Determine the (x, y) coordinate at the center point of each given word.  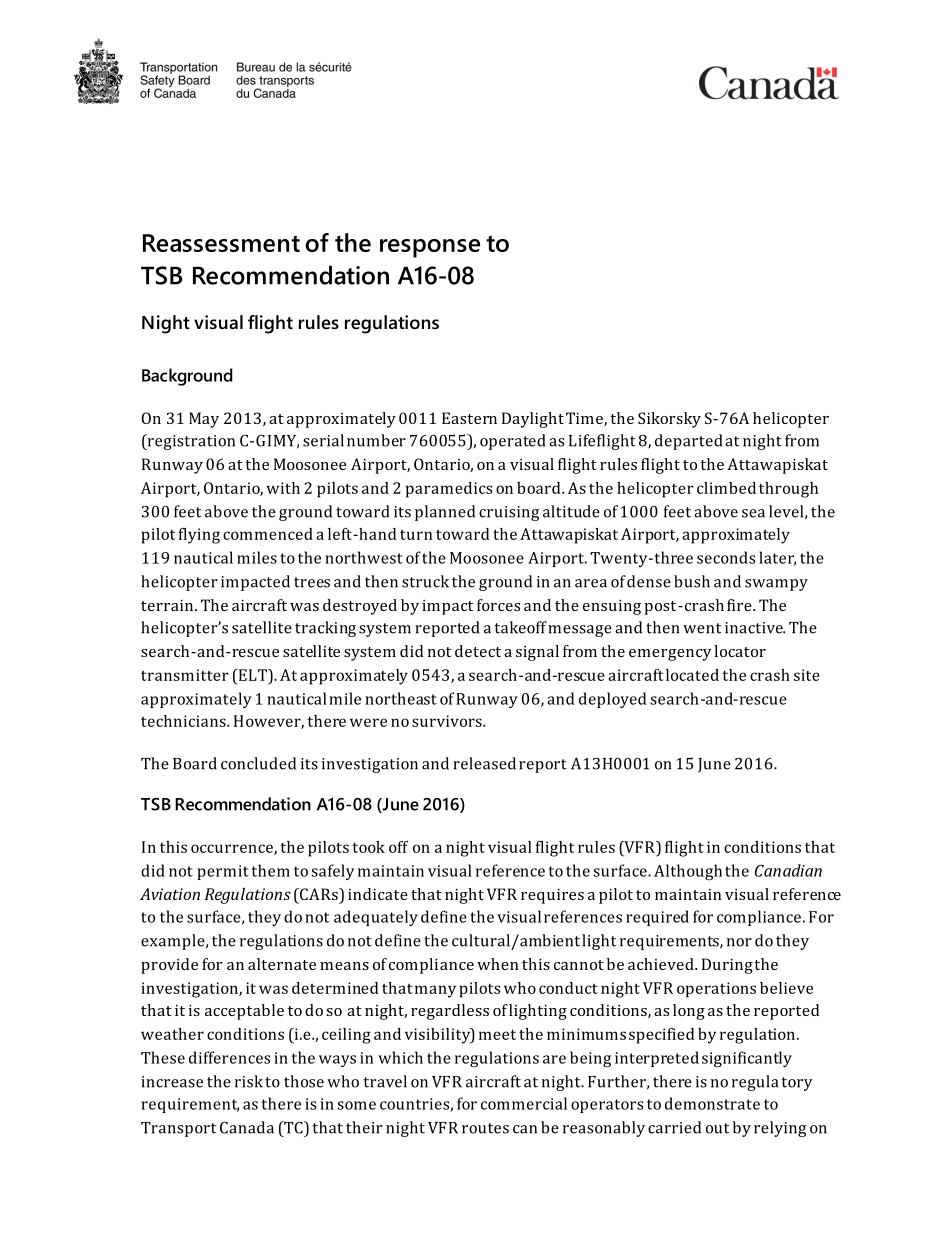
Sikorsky (669, 420)
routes (485, 1128)
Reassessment (221, 243)
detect (478, 651)
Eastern (469, 418)
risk (249, 1081)
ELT (253, 675)
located (692, 675)
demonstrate (712, 1103)
